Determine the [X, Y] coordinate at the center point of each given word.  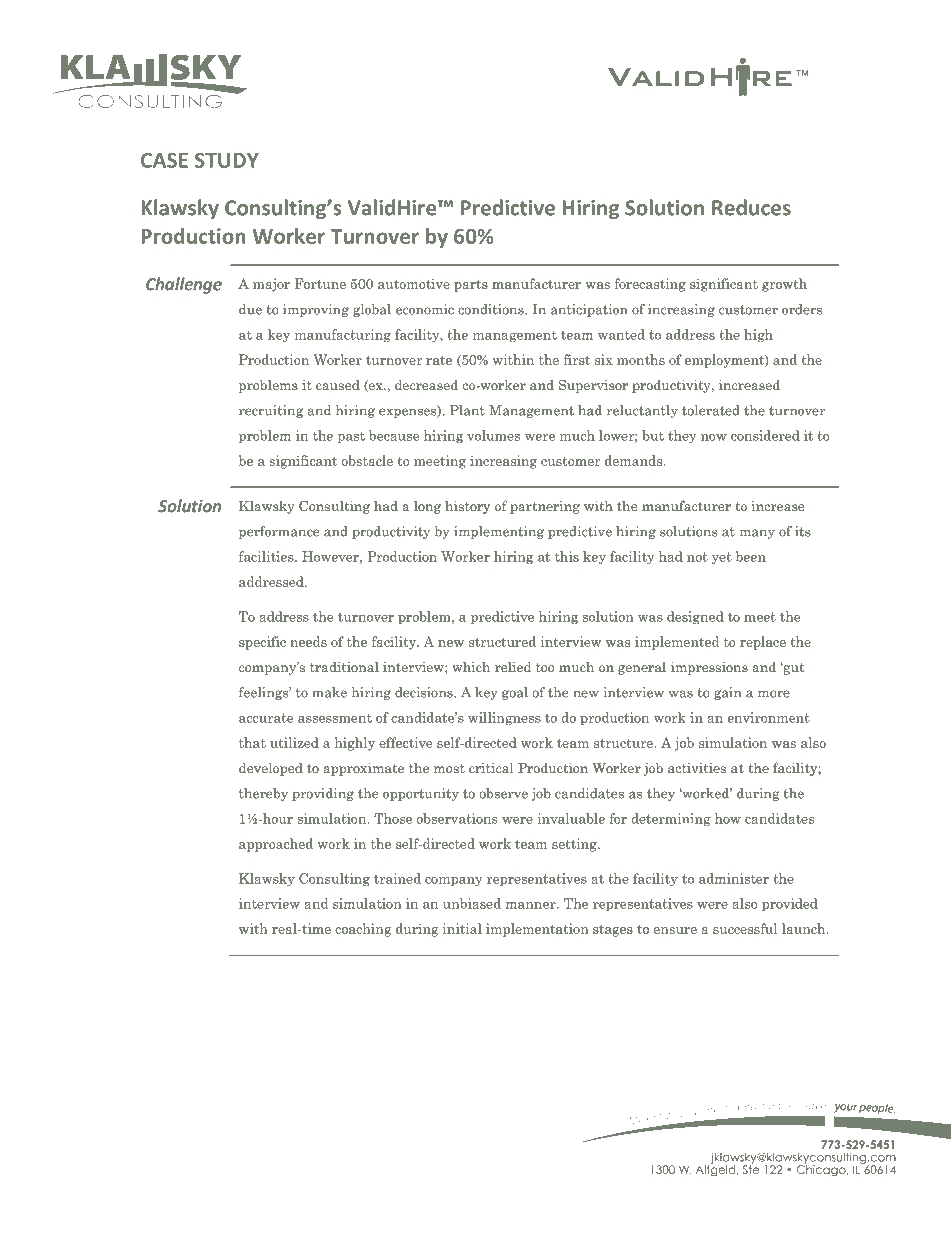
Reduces [751, 207]
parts [471, 286]
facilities [267, 556]
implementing [499, 532]
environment [769, 717]
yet [722, 558]
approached [276, 845]
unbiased [472, 903]
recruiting [271, 411]
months [641, 359]
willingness [504, 719]
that [252, 742]
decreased [426, 384]
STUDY [227, 160]
